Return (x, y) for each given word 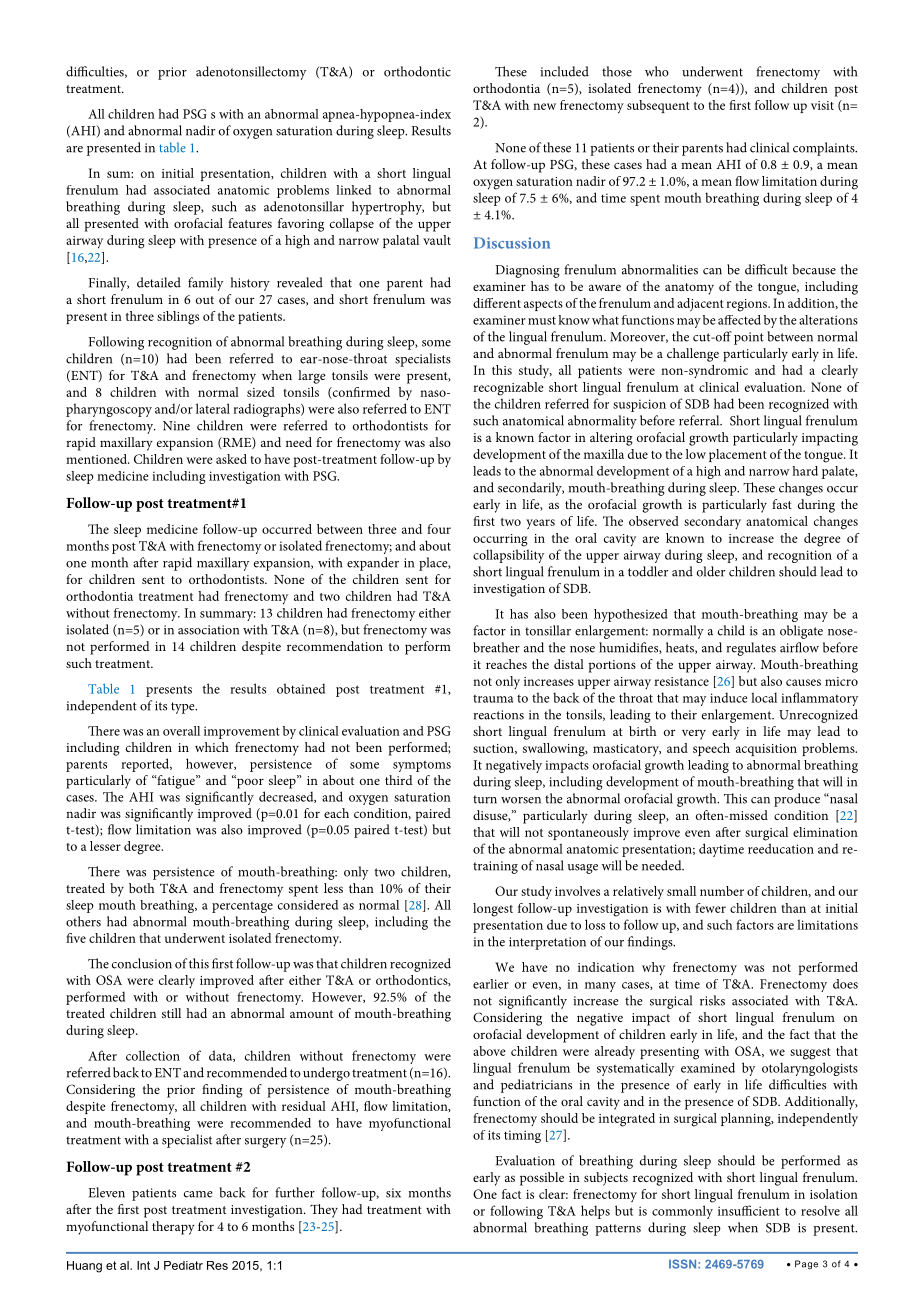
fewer (710, 908)
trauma (493, 699)
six (393, 1193)
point (749, 338)
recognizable (508, 389)
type (184, 708)
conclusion (142, 963)
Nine (176, 426)
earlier (491, 984)
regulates (751, 649)
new (544, 106)
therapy (173, 1228)
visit (822, 105)
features (250, 223)
